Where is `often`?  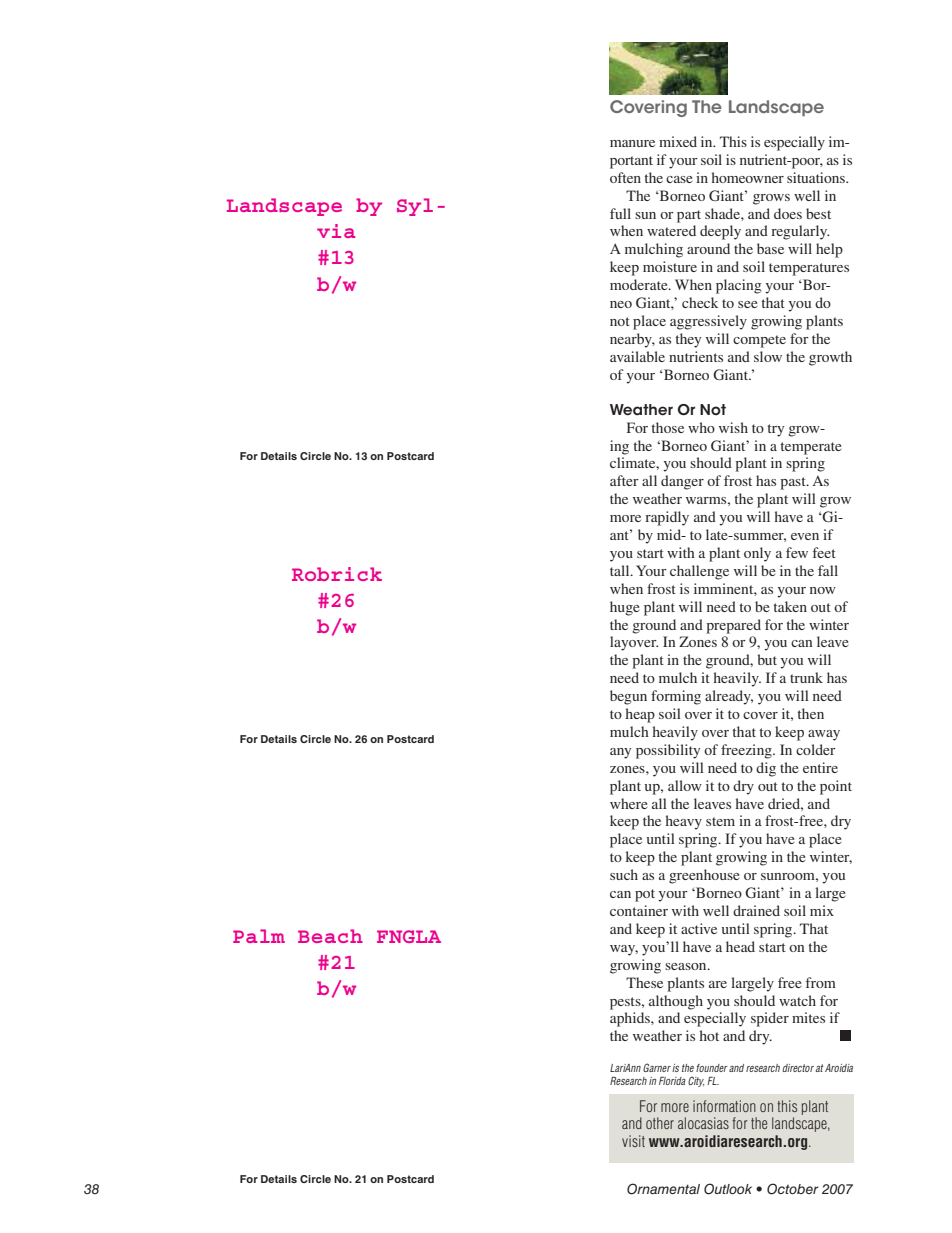 often is located at coordinates (625, 177).
